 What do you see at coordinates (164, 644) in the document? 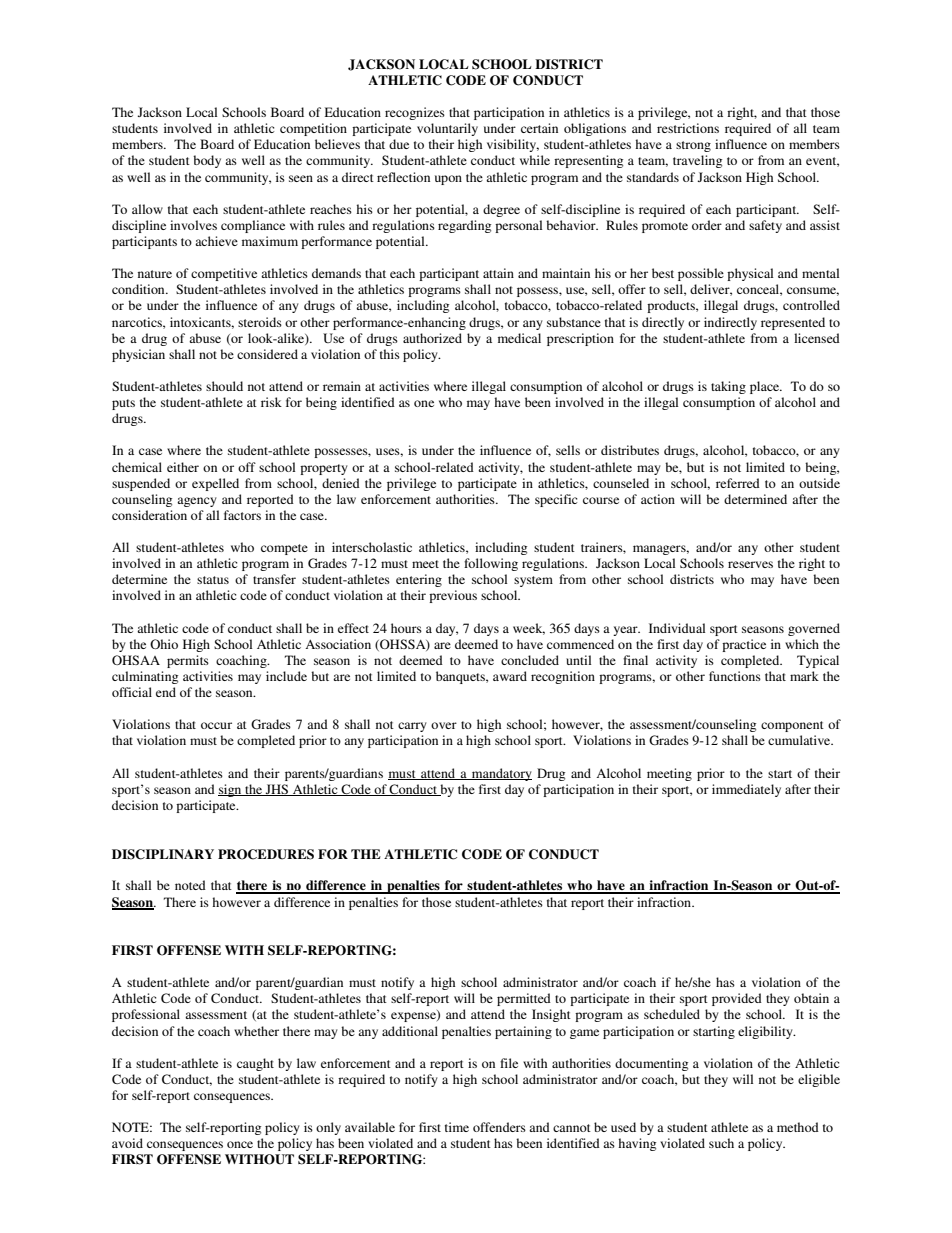
I see `Ohio` at bounding box center [164, 644].
